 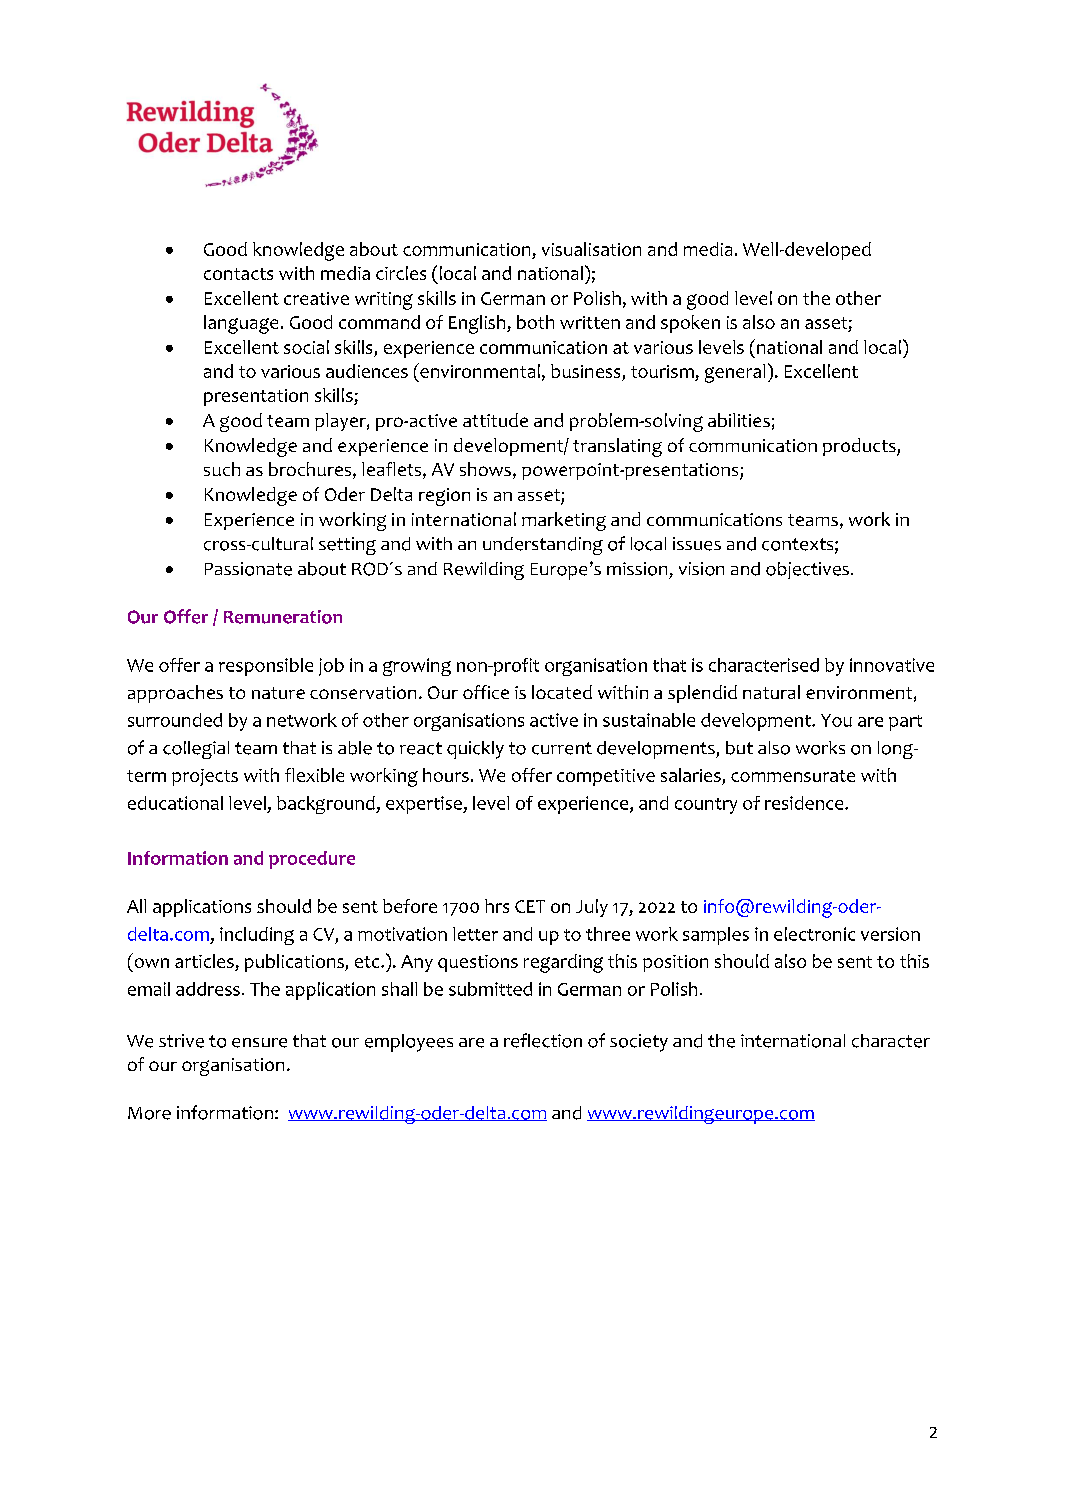 What do you see at coordinates (485, 469) in the document?
I see `shows` at bounding box center [485, 469].
